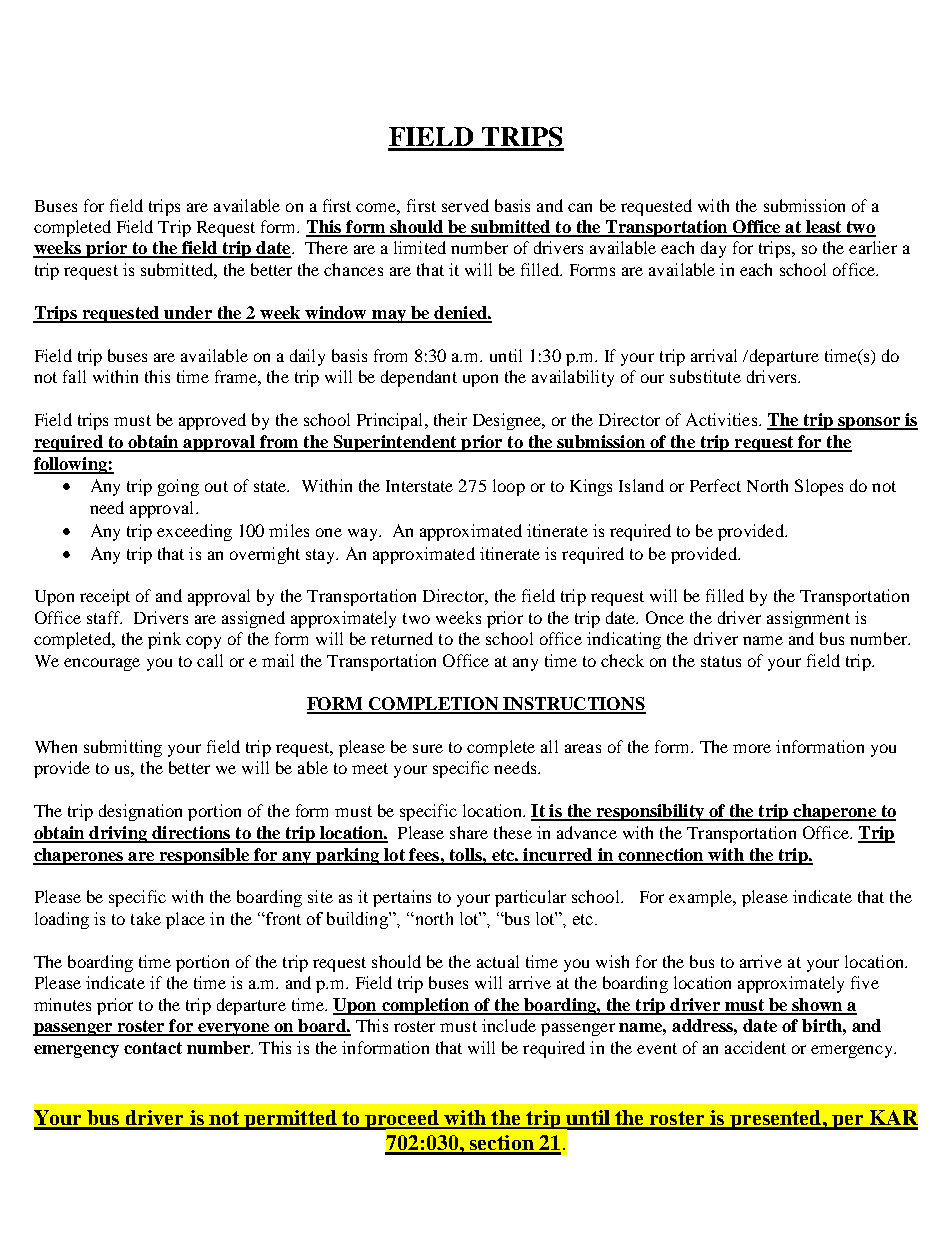  Describe the element at coordinates (509, 1025) in the page. I see `include` at that location.
